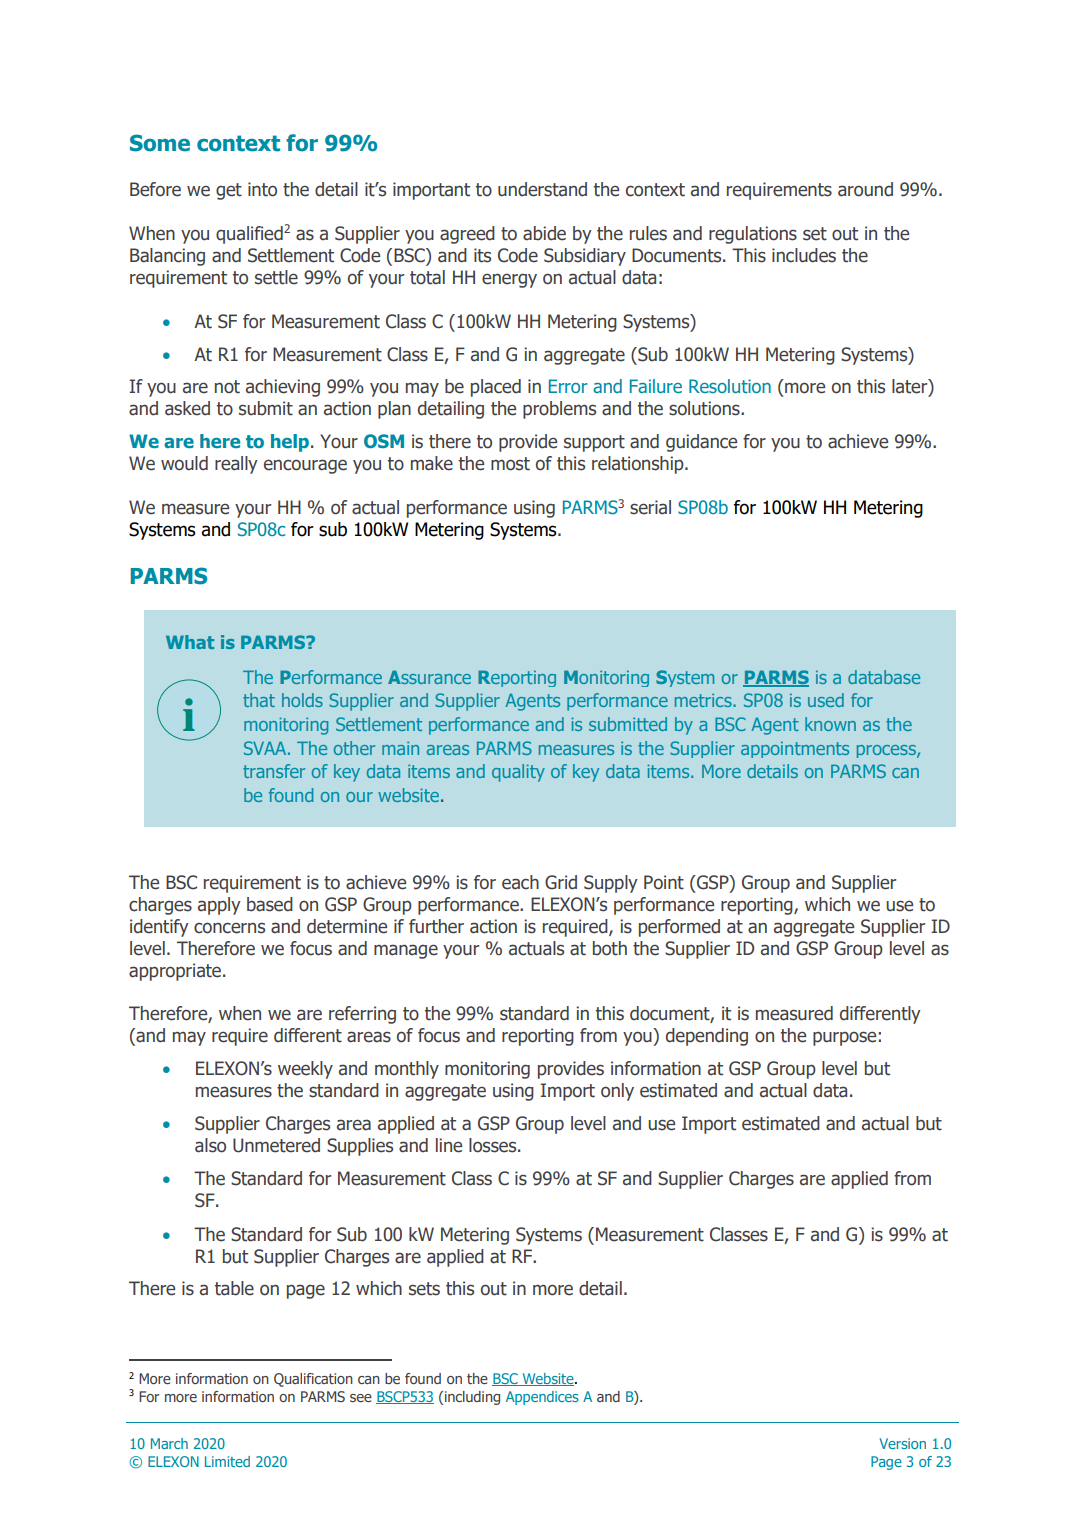  Describe the element at coordinates (236, 465) in the screenshot. I see `really` at that location.
